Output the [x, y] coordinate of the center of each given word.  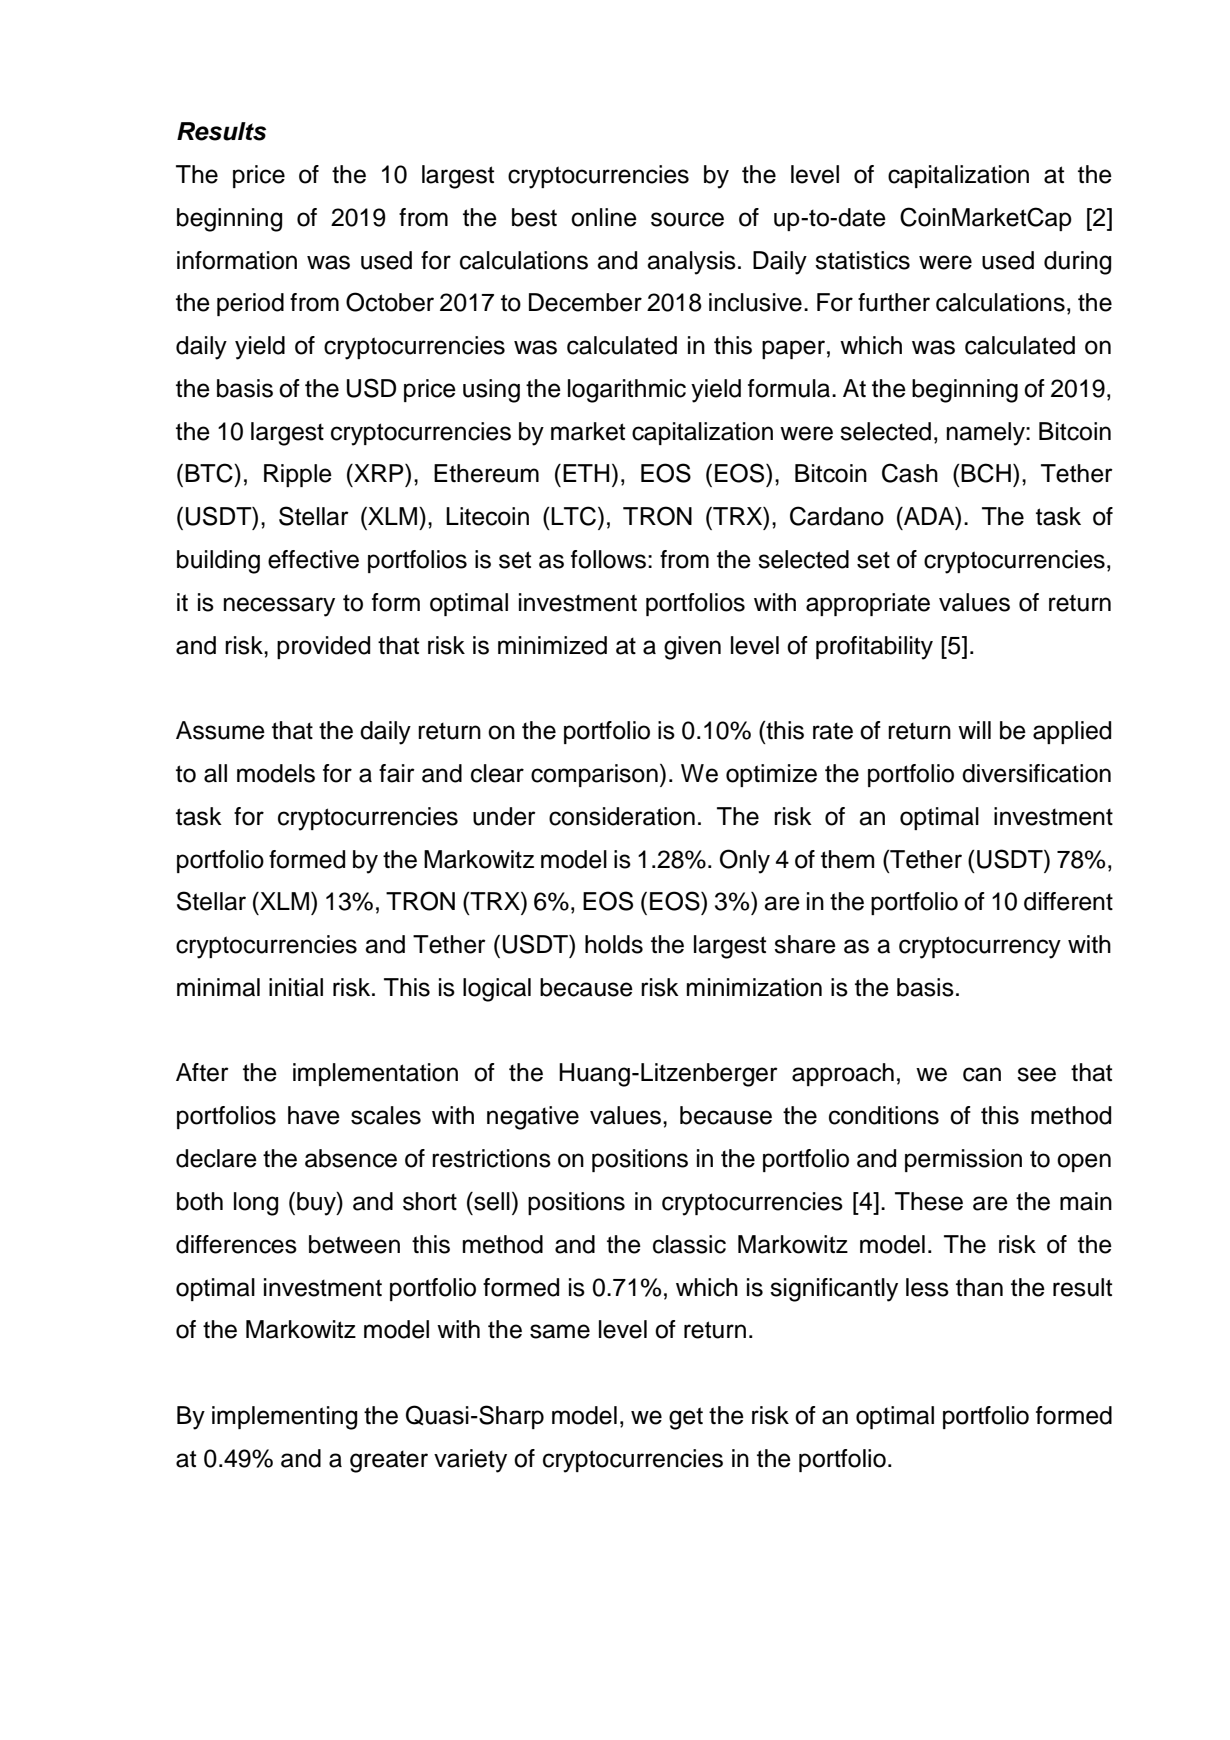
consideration [622, 816]
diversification [1036, 773]
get [686, 1418]
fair [397, 773]
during [1077, 263]
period [250, 304]
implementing [284, 1418]
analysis [691, 263]
